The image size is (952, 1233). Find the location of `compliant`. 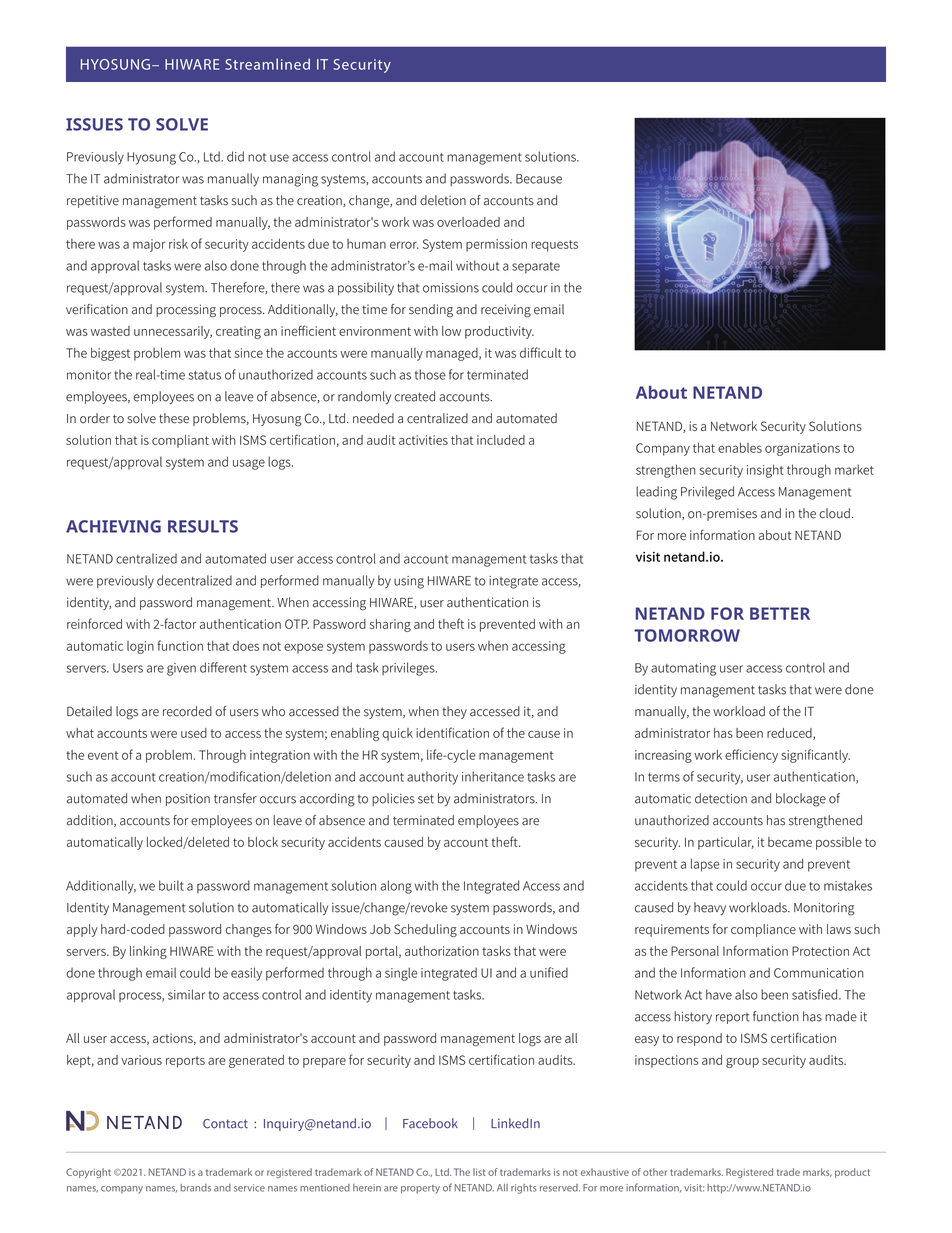

compliant is located at coordinates (180, 441).
